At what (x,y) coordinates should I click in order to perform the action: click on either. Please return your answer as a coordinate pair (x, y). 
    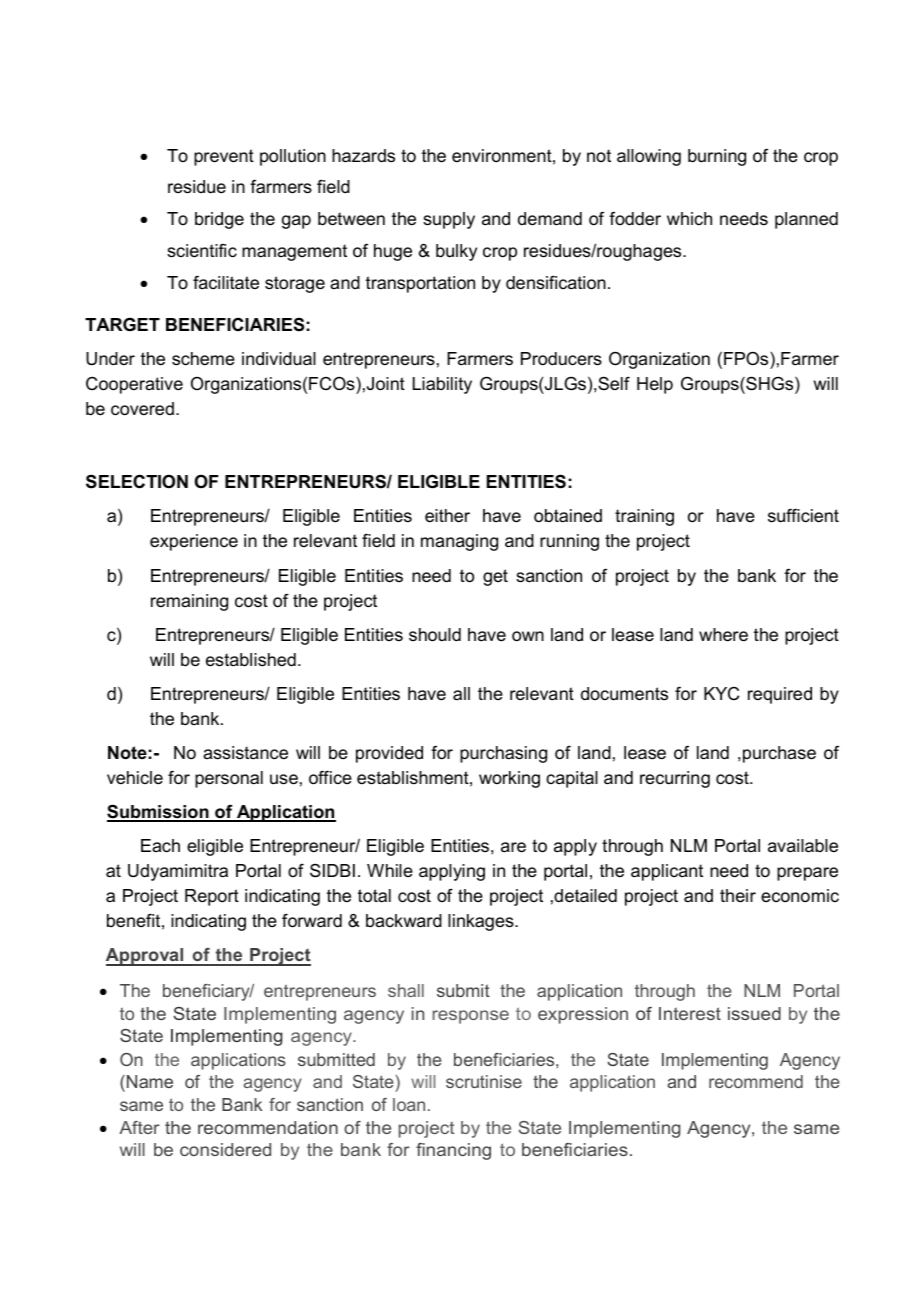
    Looking at the image, I should click on (447, 515).
